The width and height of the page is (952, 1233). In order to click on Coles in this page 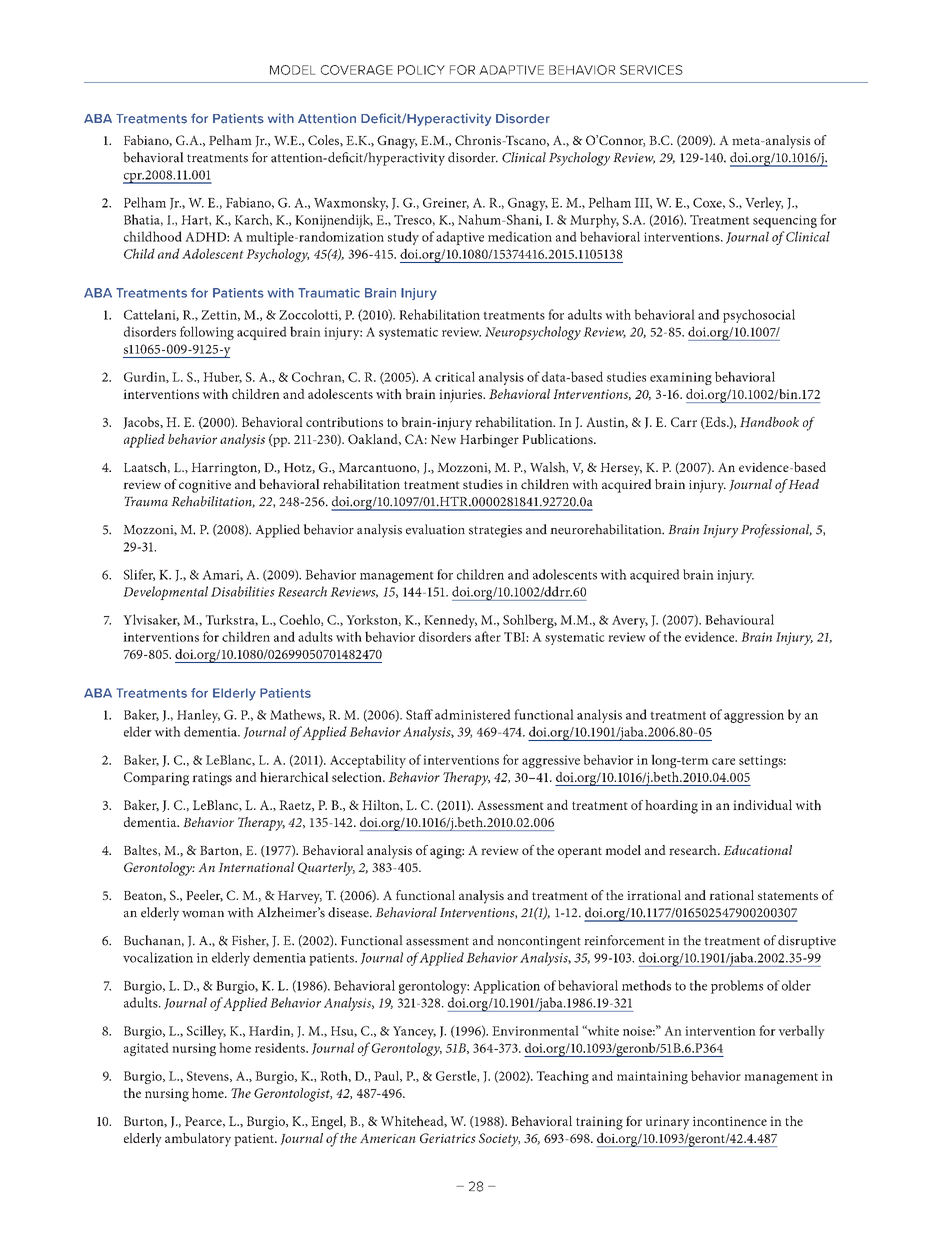, I will do `click(324, 141)`.
